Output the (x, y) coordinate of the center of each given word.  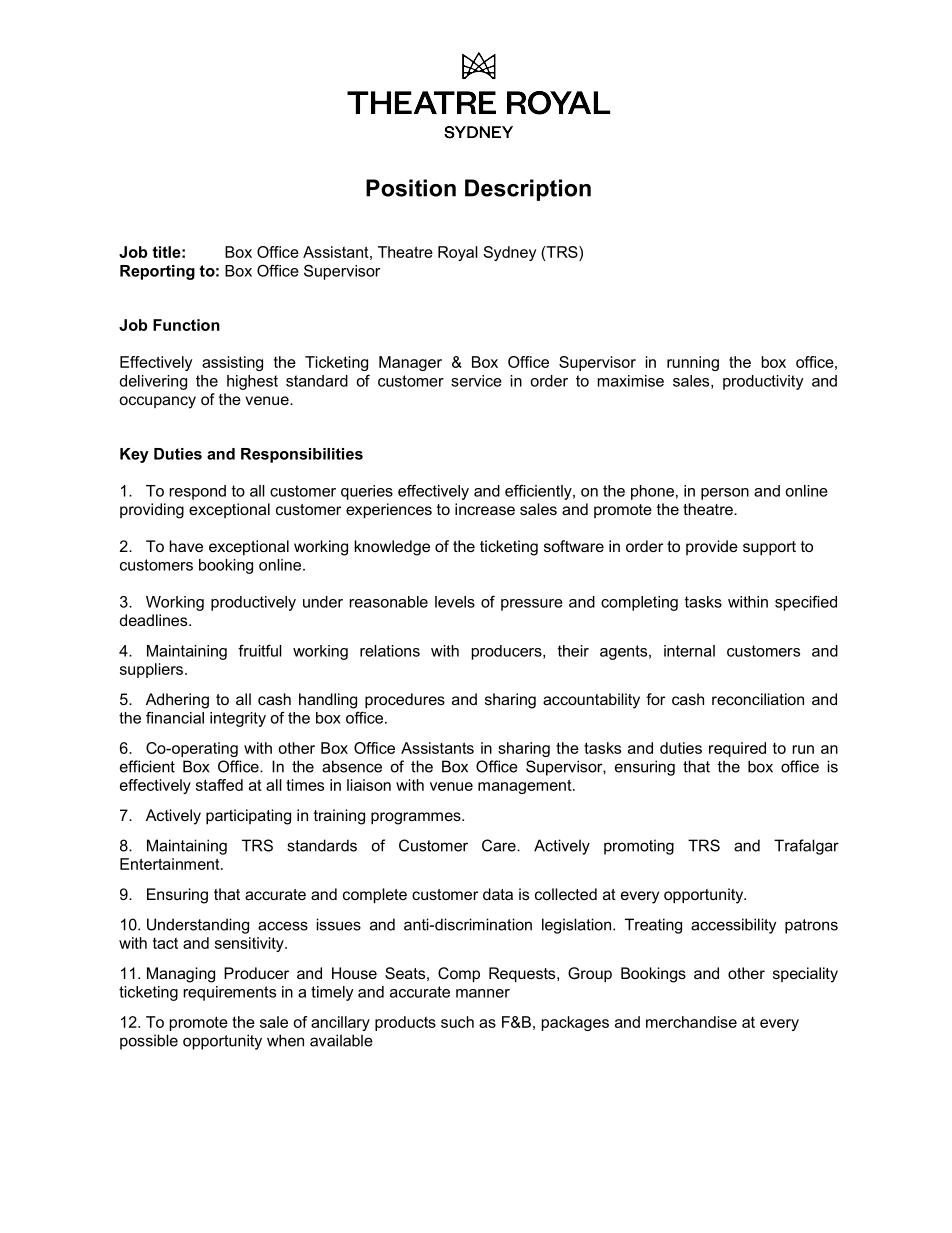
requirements (229, 993)
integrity (238, 719)
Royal (458, 253)
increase (485, 509)
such (457, 1022)
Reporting (157, 272)
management (526, 786)
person (725, 494)
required (737, 749)
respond (197, 492)
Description (528, 190)
